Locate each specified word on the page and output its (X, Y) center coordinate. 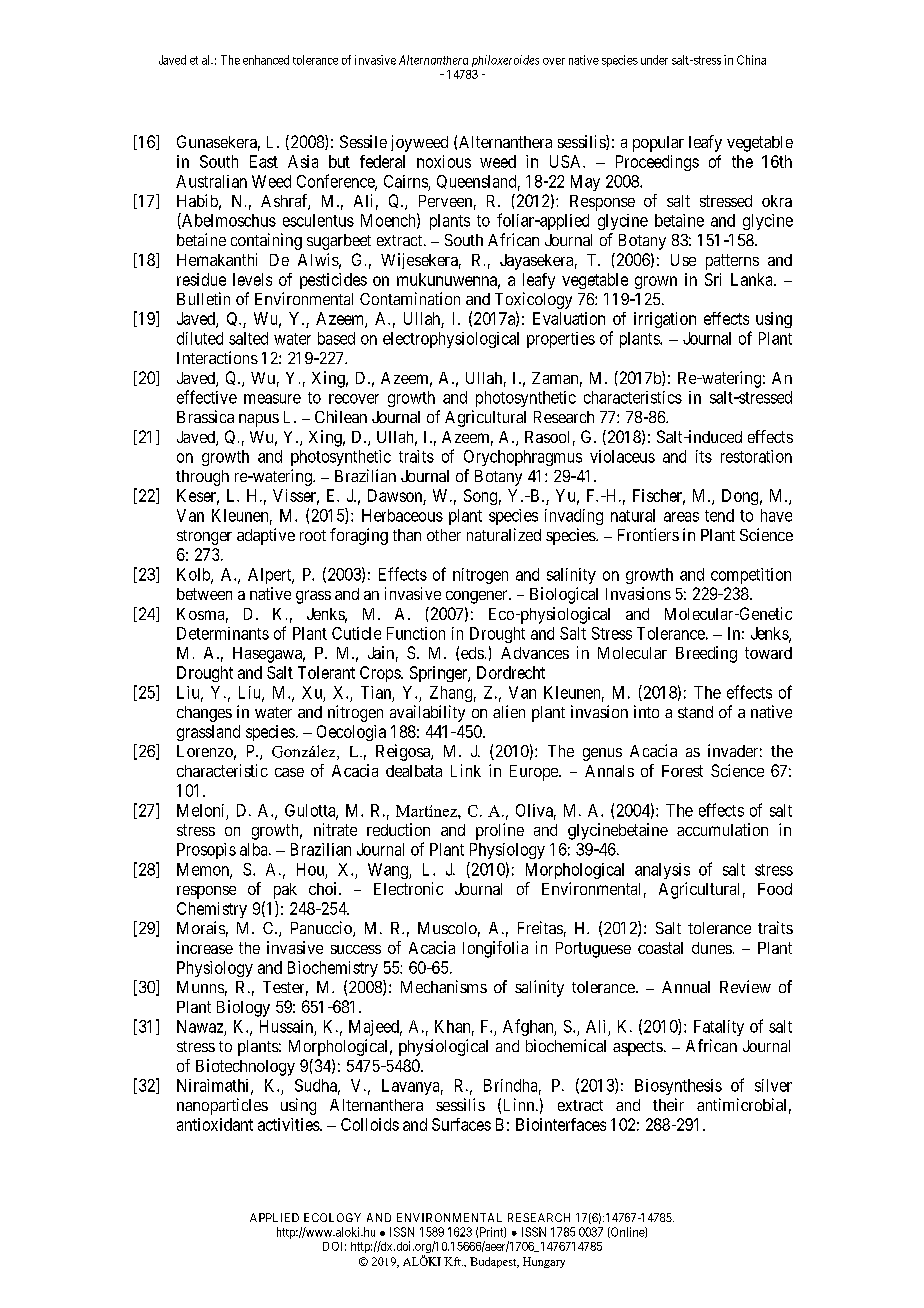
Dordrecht (511, 672)
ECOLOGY (332, 1217)
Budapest (494, 1262)
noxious (444, 161)
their (668, 1104)
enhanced (266, 60)
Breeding (706, 654)
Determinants (223, 633)
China (751, 60)
